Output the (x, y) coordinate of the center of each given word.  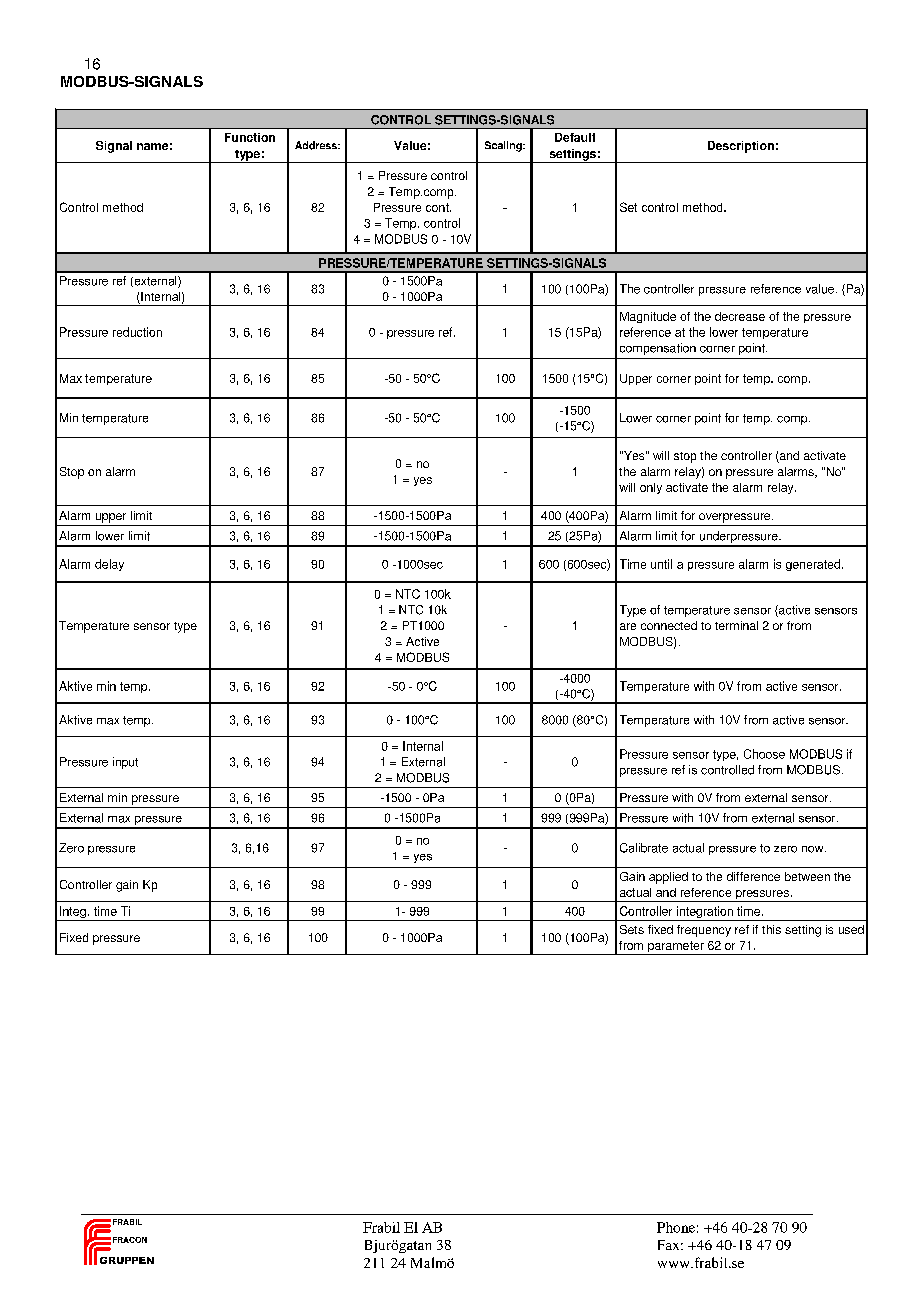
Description (741, 147)
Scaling (504, 146)
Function (250, 137)
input (125, 763)
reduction (137, 332)
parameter (676, 948)
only (651, 488)
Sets (632, 929)
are (628, 626)
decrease (740, 316)
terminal (736, 625)
